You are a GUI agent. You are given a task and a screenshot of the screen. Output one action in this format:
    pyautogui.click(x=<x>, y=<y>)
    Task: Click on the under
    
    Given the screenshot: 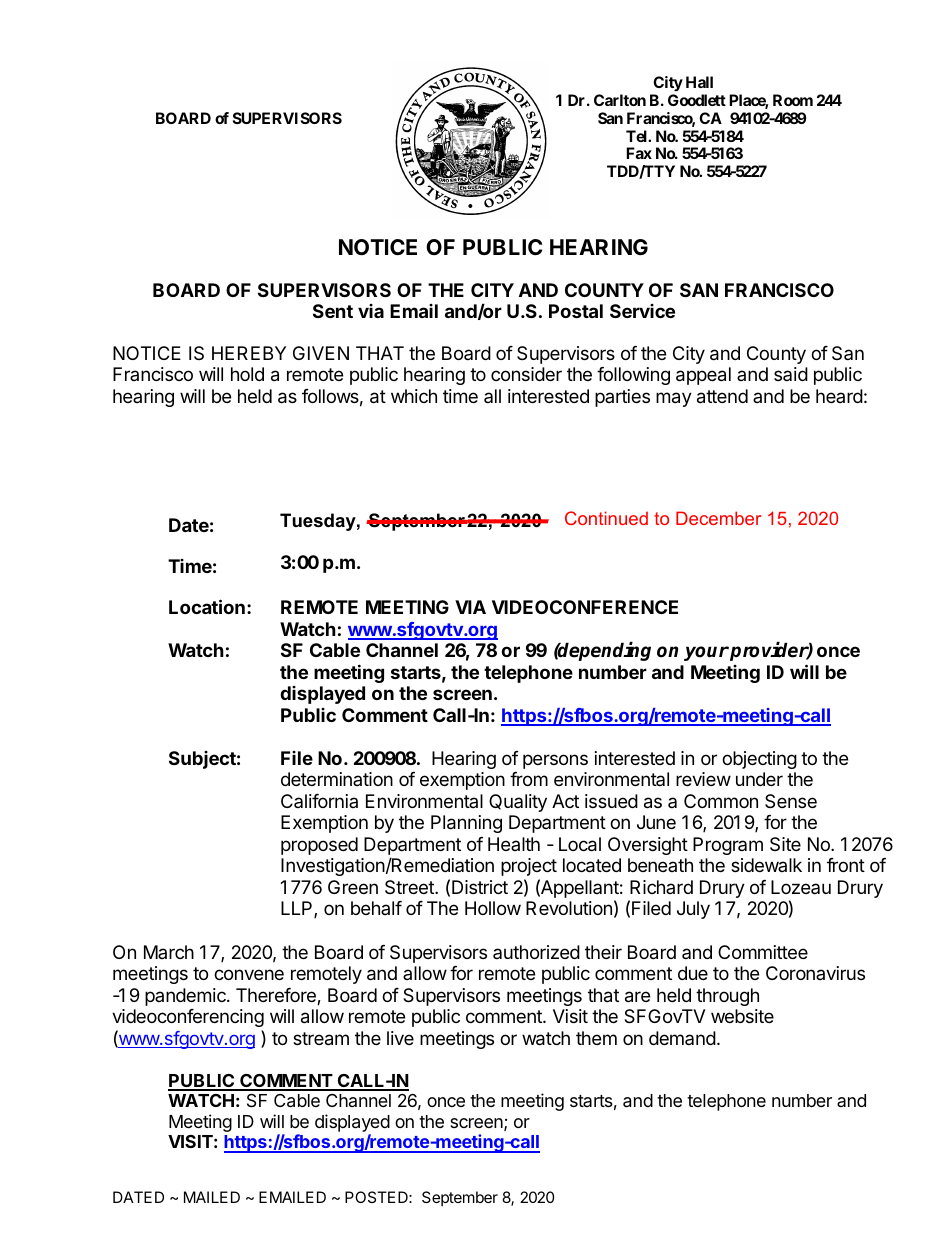 What is the action you would take?
    pyautogui.click(x=759, y=779)
